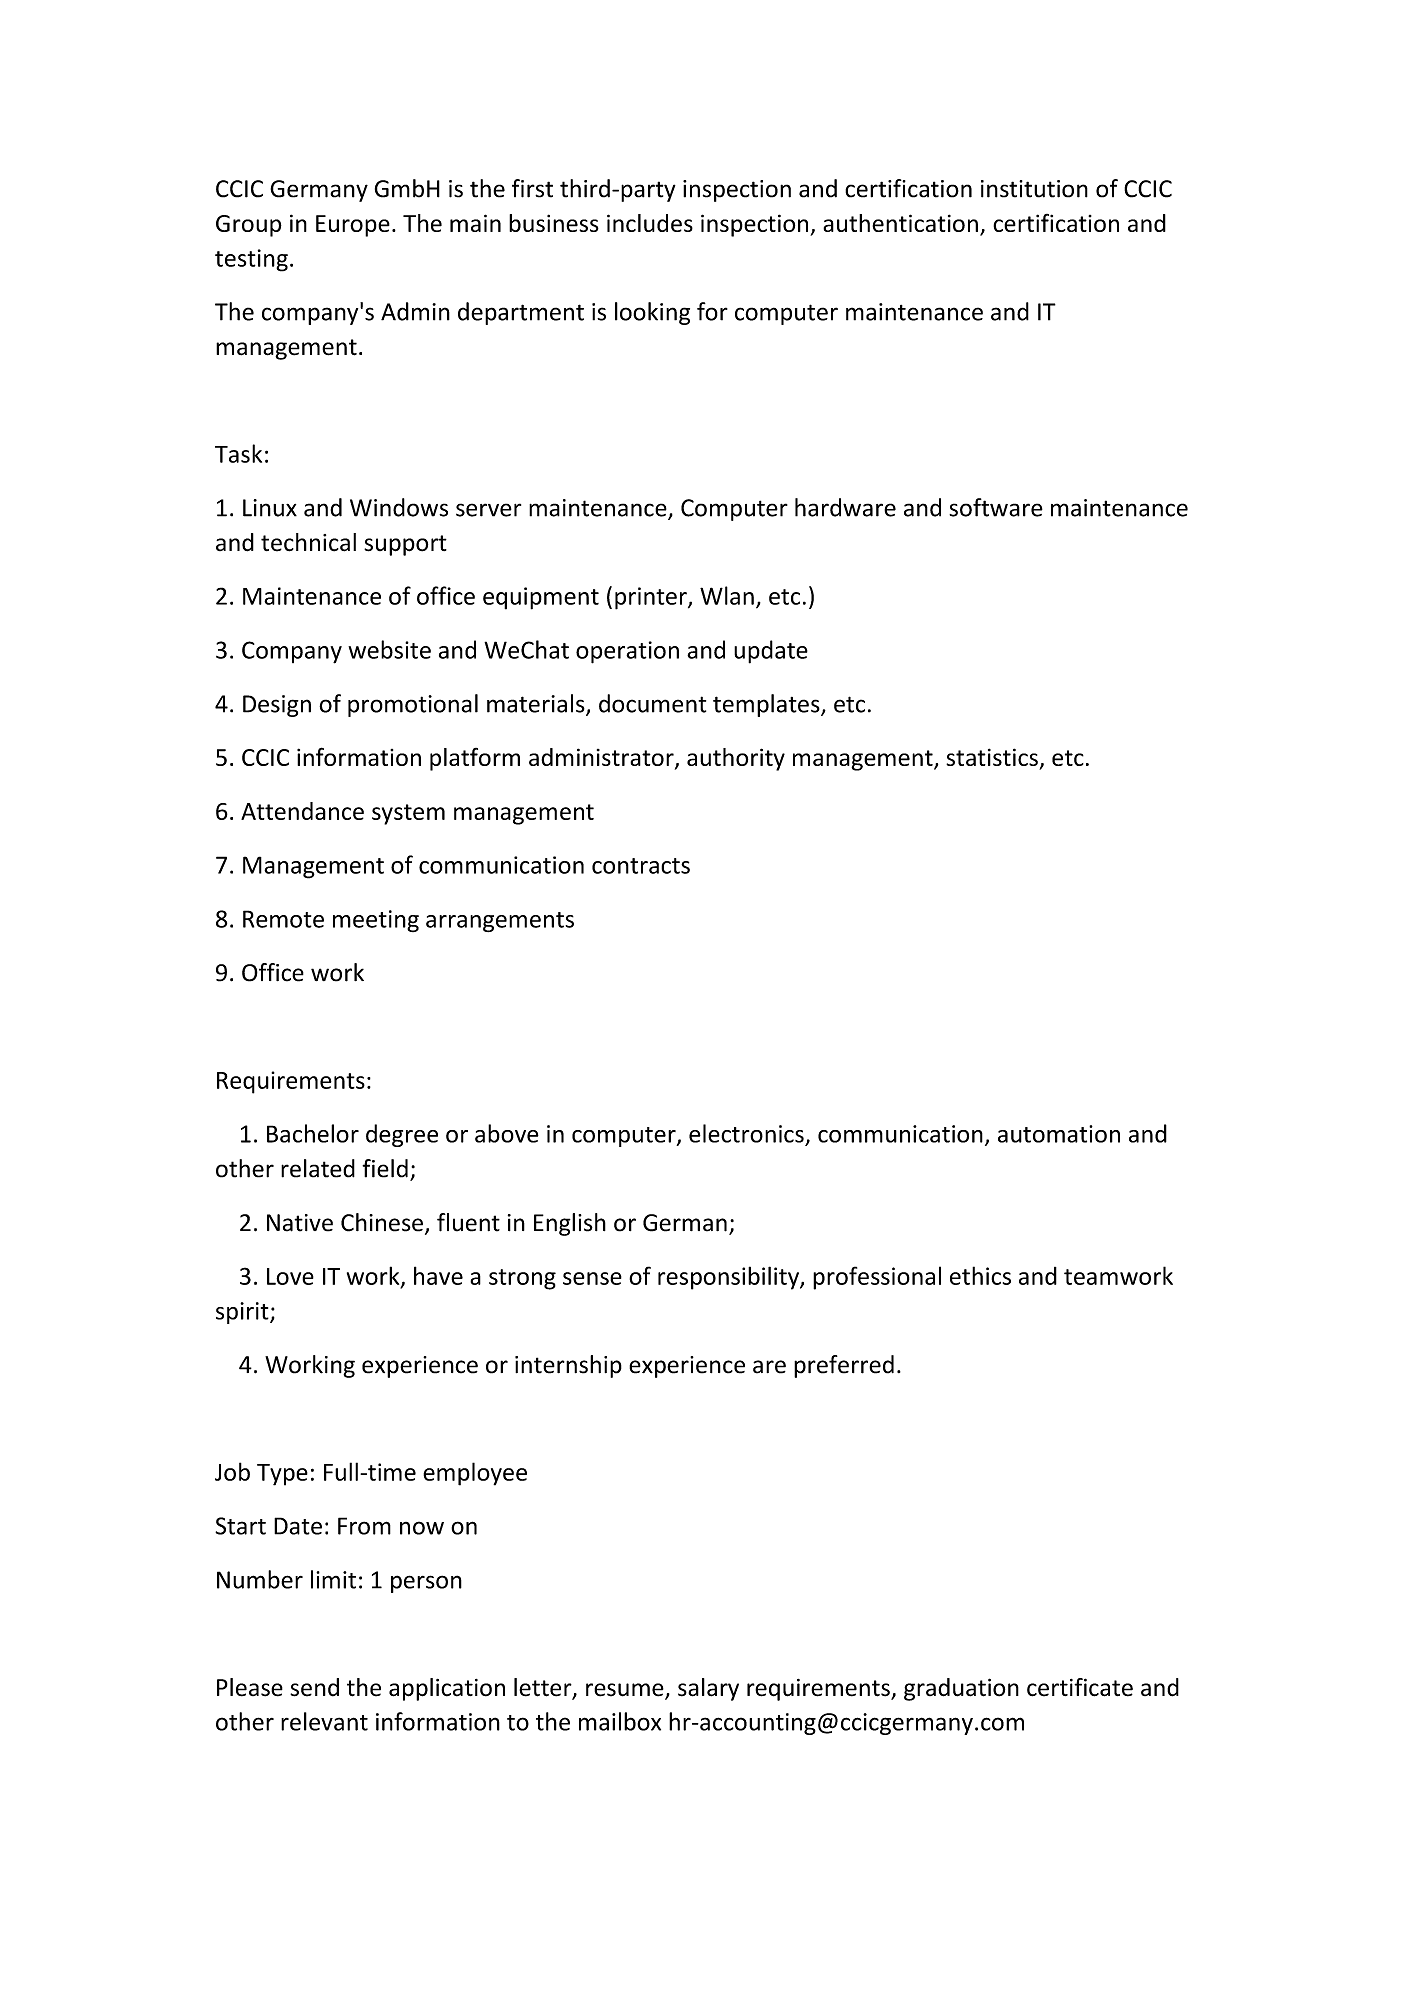  What do you see at coordinates (652, 703) in the document?
I see `document` at bounding box center [652, 703].
